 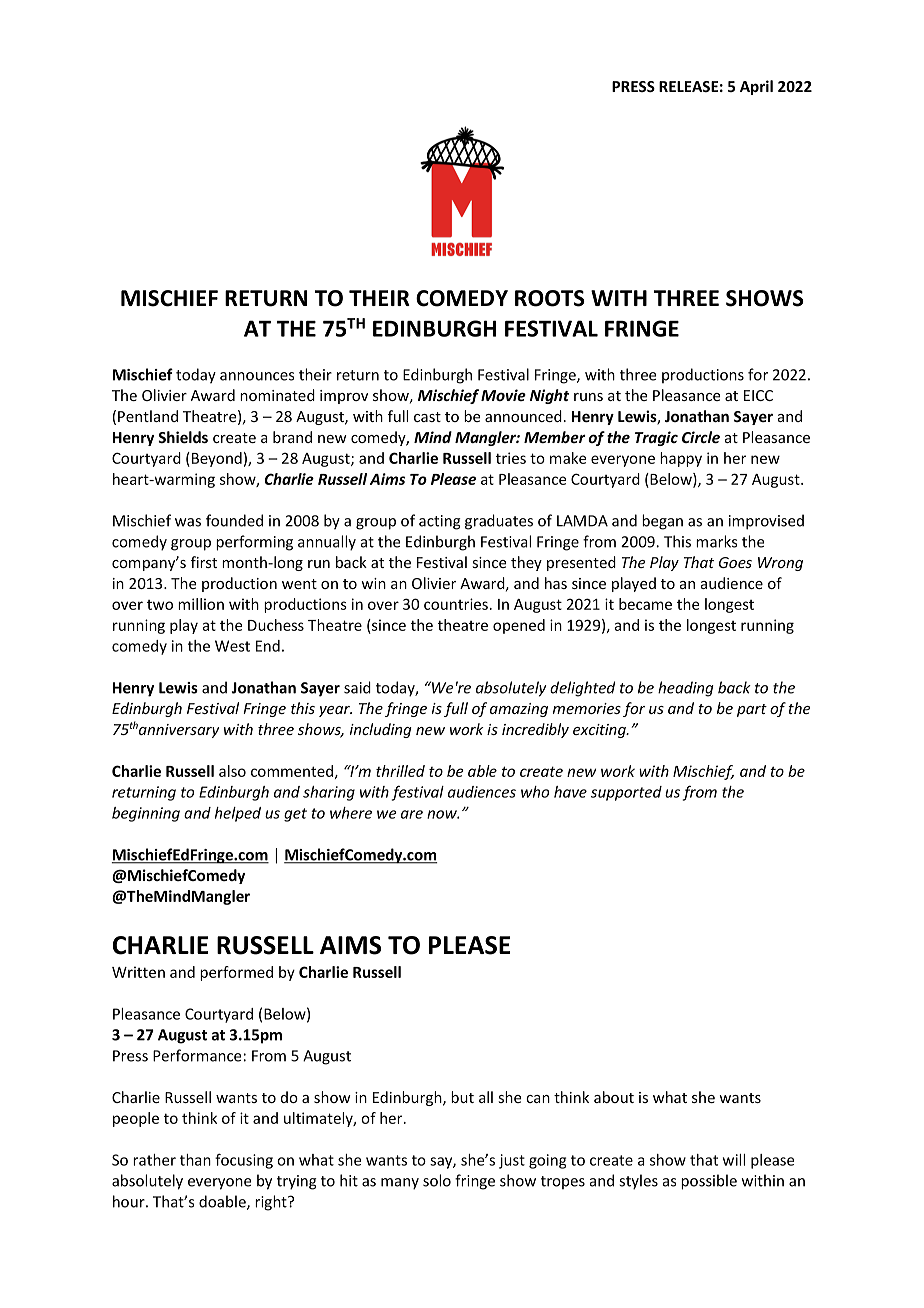 What do you see at coordinates (257, 376) in the page?
I see `announces` at bounding box center [257, 376].
